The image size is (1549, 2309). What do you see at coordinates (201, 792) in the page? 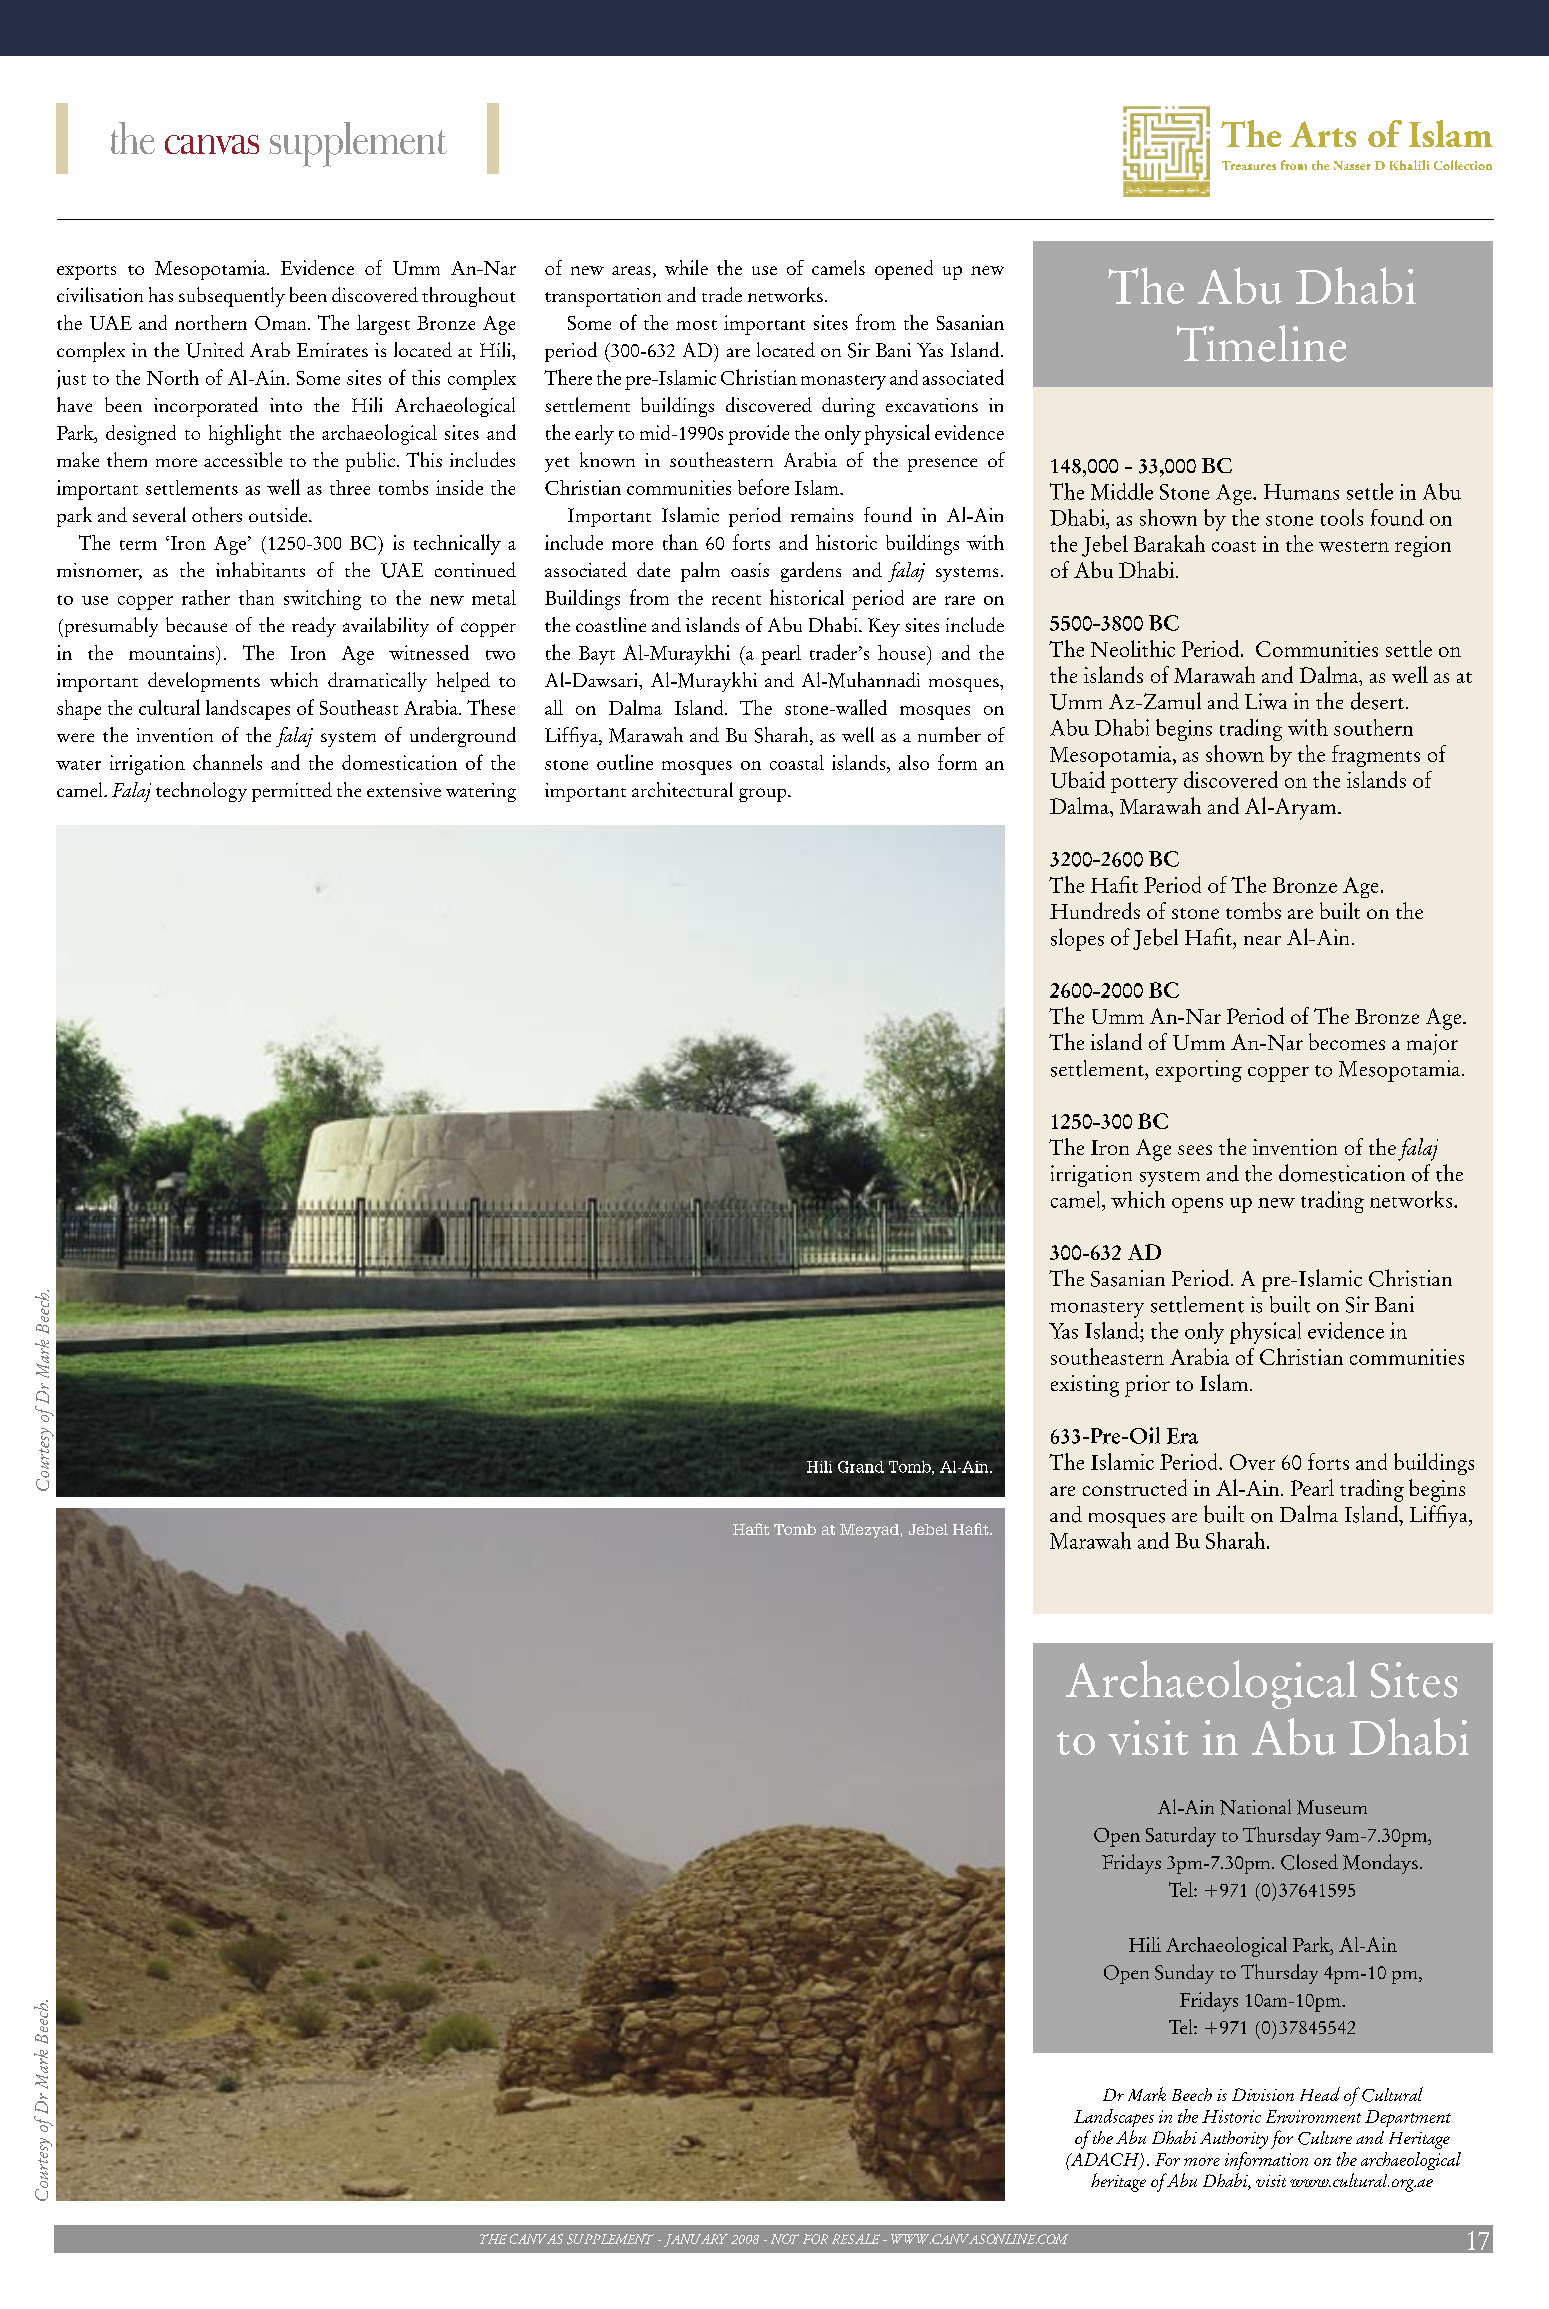
I see `technology` at bounding box center [201, 792].
